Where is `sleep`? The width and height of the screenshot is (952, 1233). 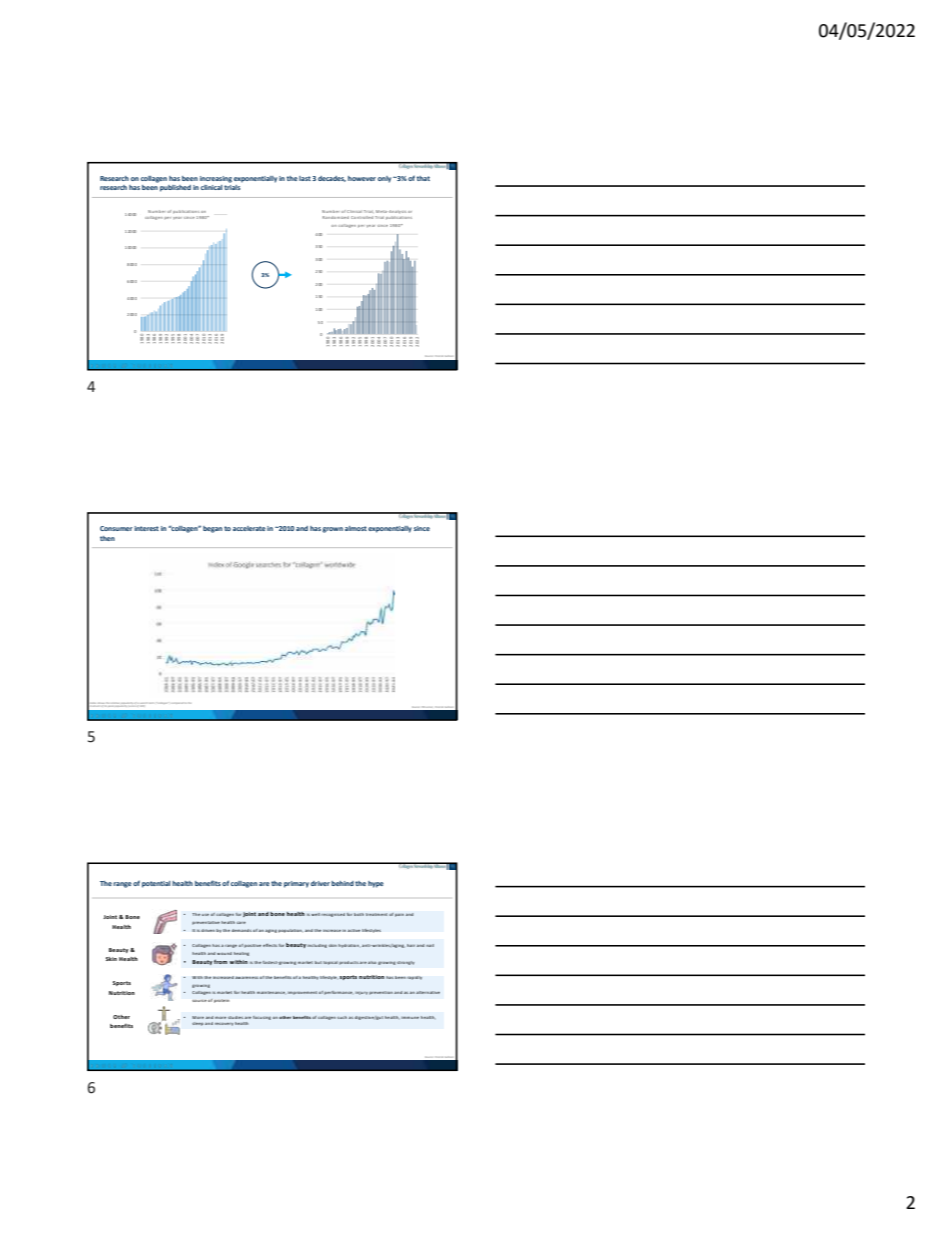 sleep is located at coordinates (198, 1024).
